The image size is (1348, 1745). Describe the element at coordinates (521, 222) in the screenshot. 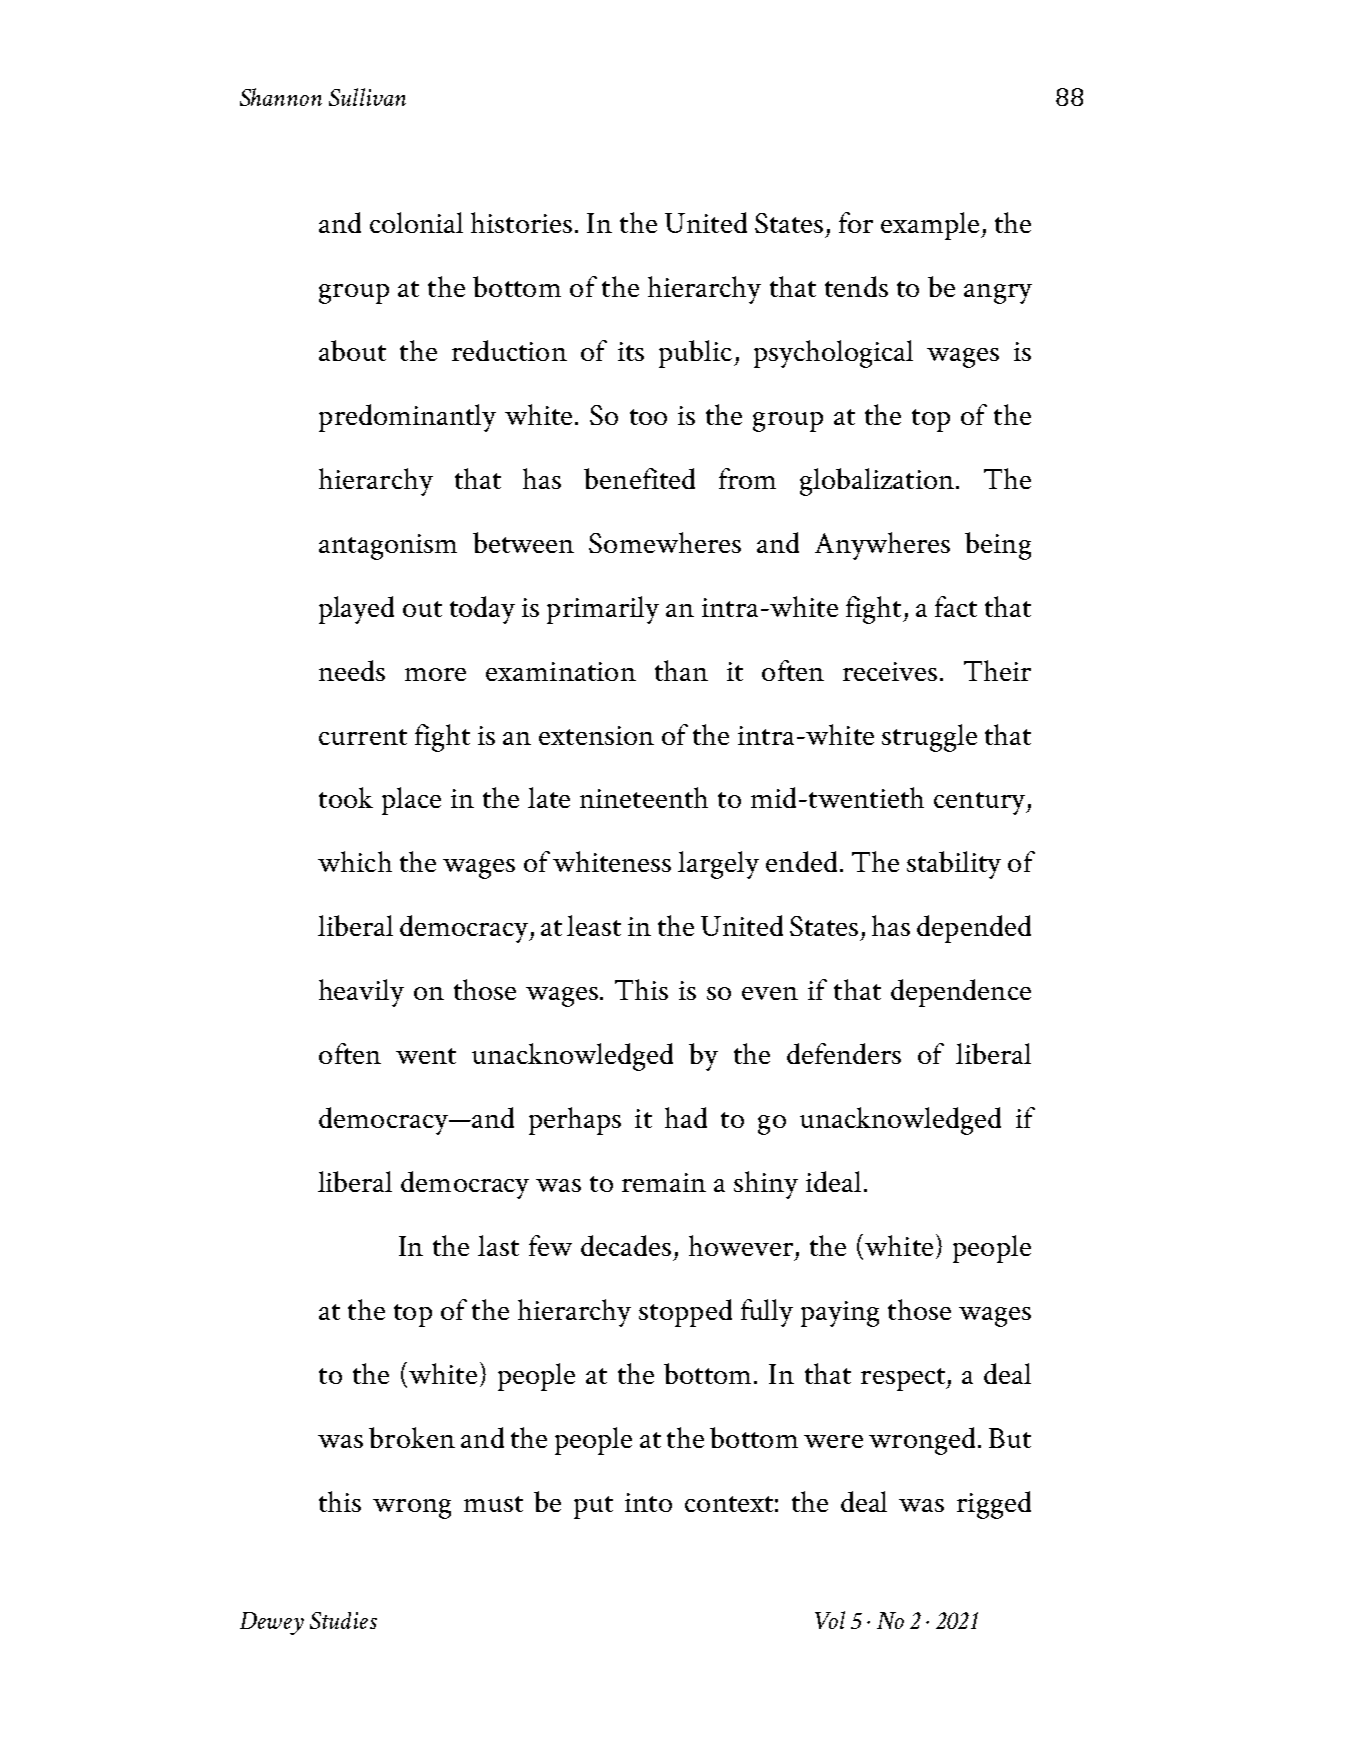

I see `histories` at that location.
